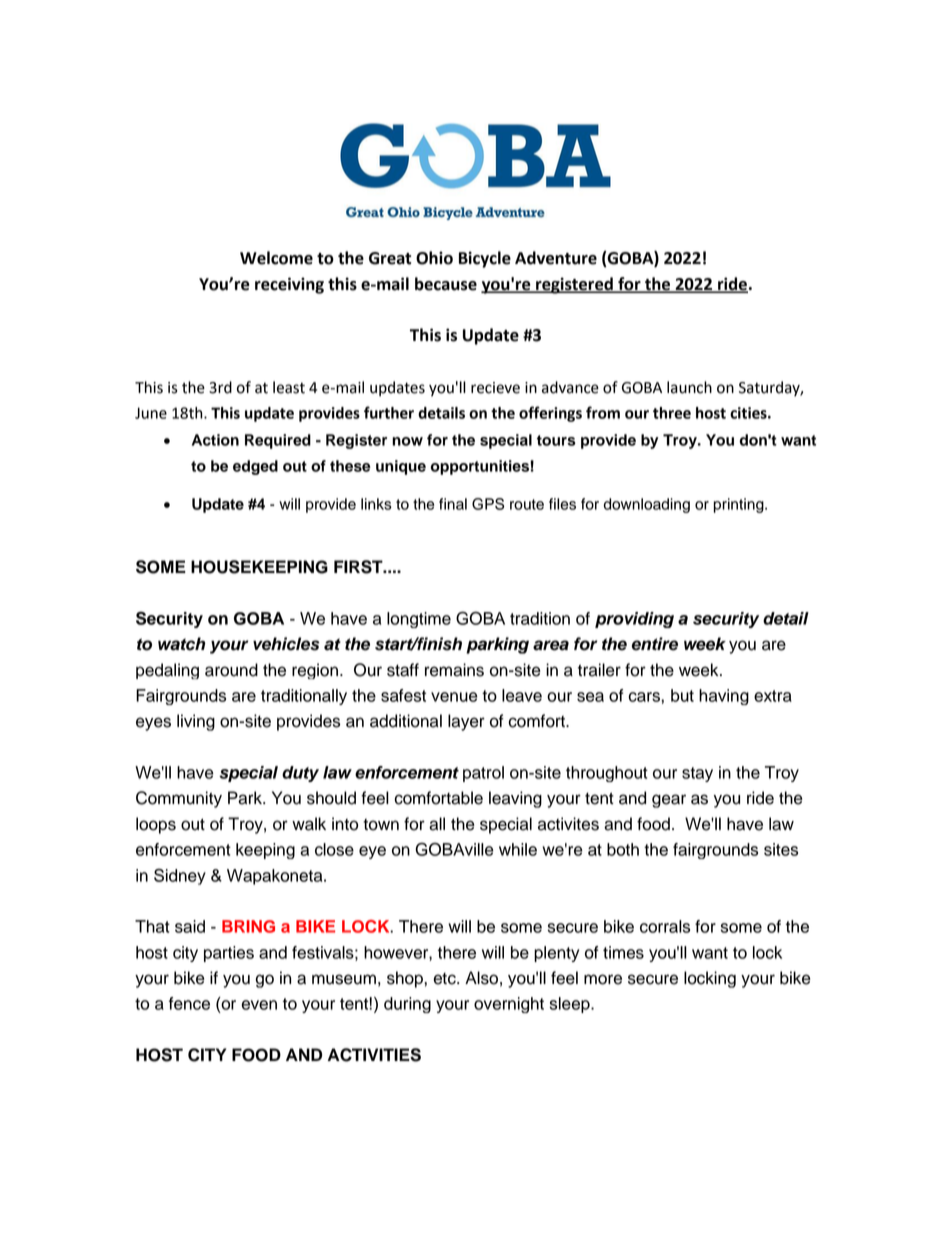 The width and height of the image is (952, 1233). Describe the element at coordinates (655, 644) in the image. I see `entire` at that location.
